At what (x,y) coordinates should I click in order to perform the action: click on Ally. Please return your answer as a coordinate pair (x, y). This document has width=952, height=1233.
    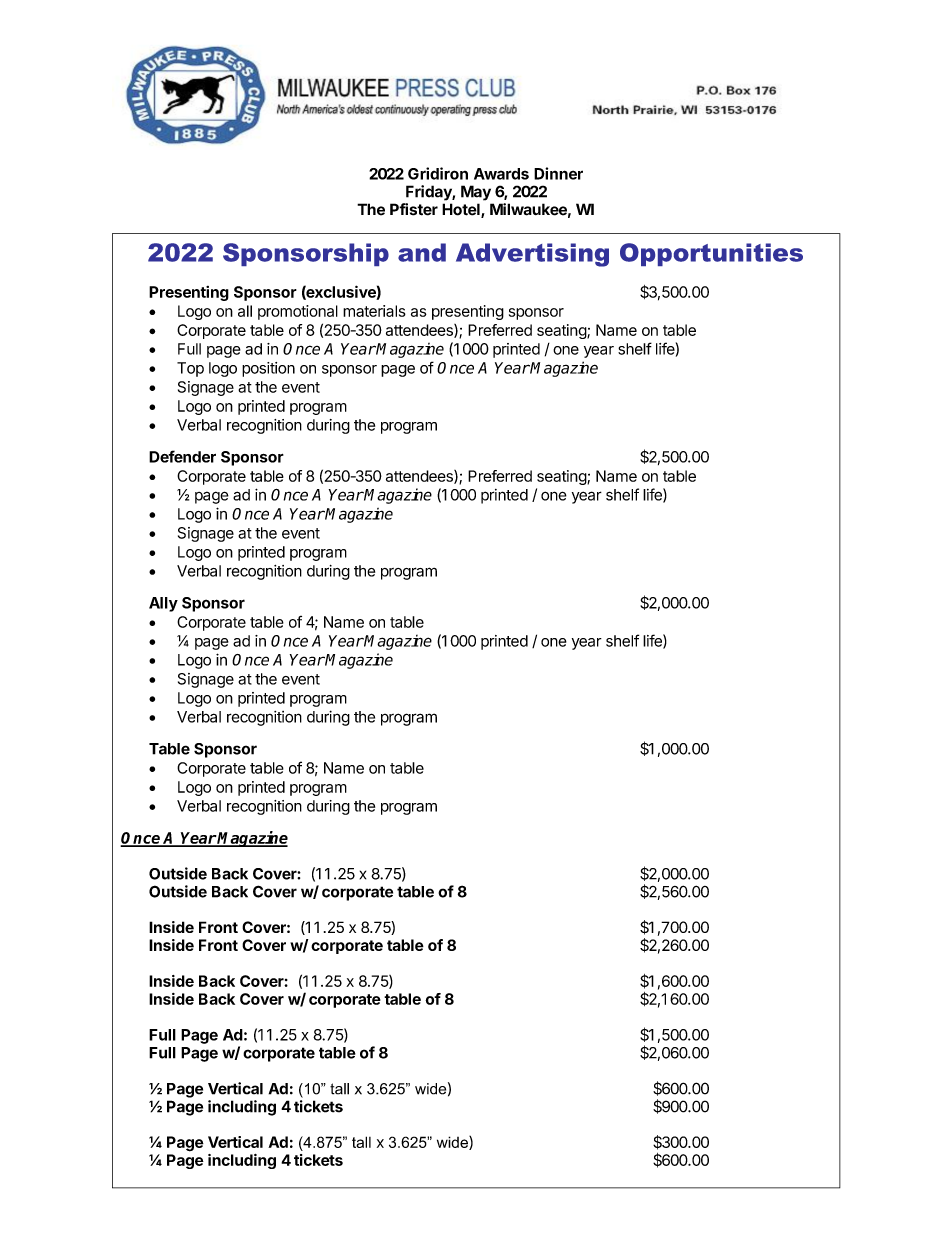
    Looking at the image, I should click on (163, 604).
